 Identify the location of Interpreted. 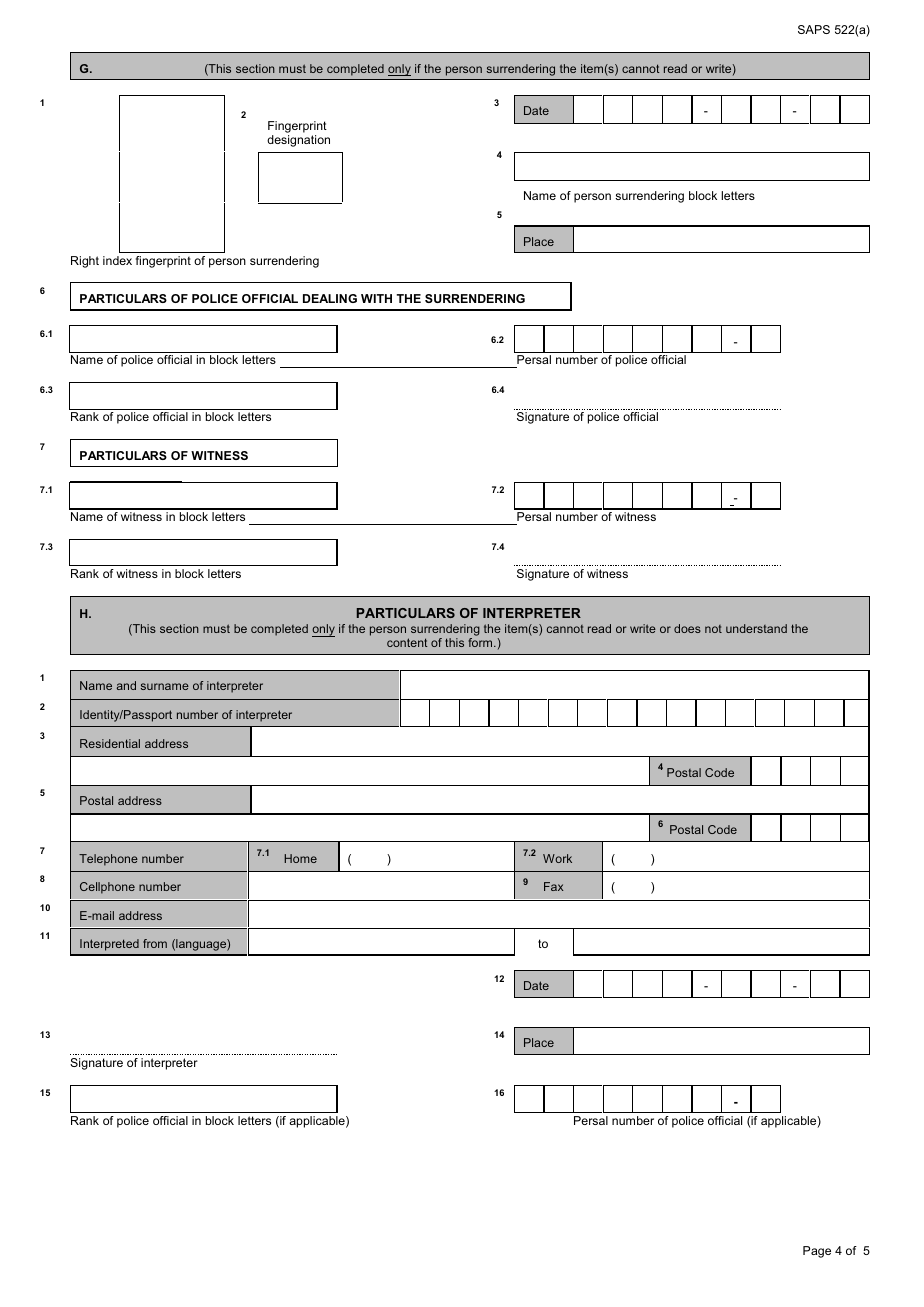
(109, 945).
